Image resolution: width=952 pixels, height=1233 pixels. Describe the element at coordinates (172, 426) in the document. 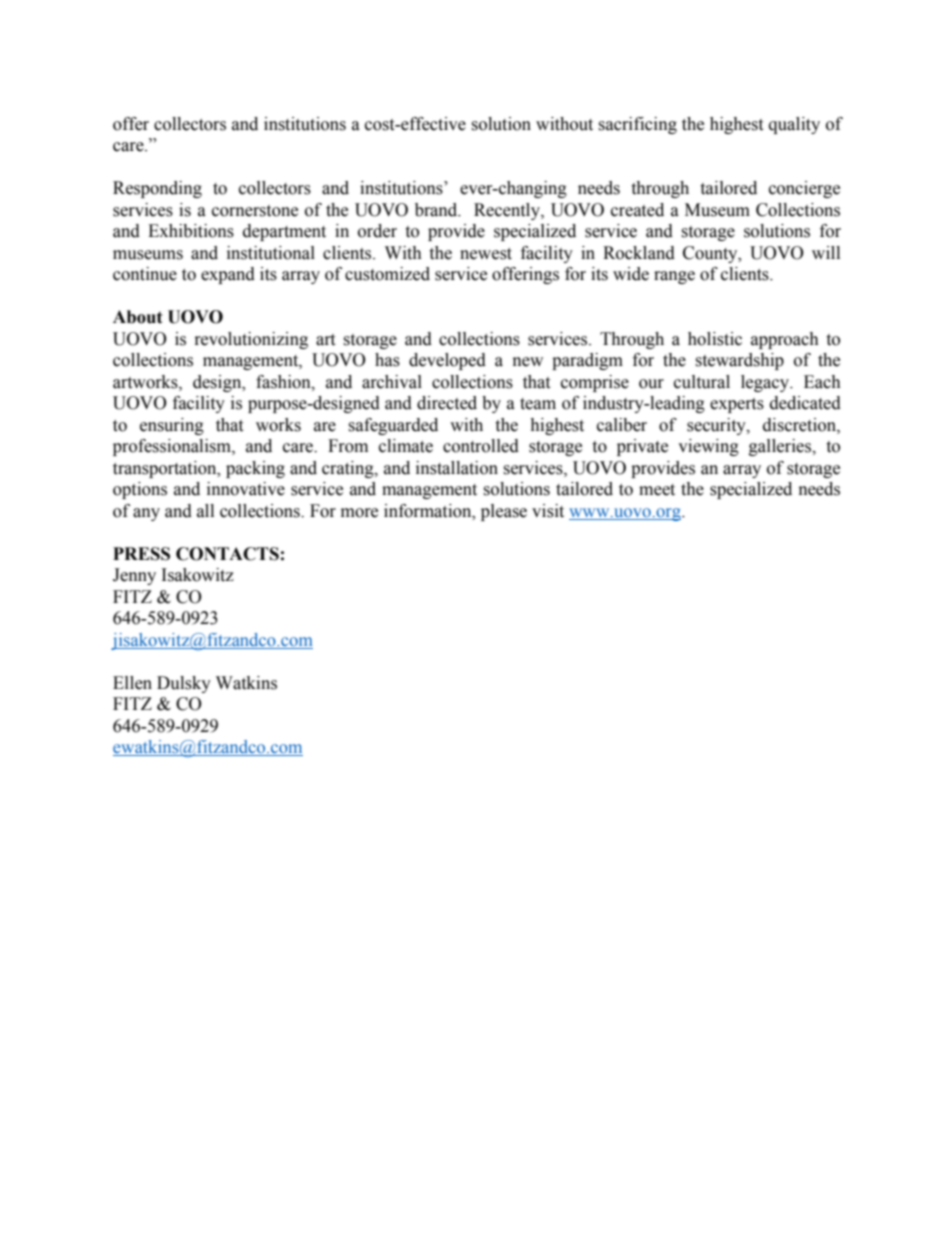

I see `ensuring` at that location.
